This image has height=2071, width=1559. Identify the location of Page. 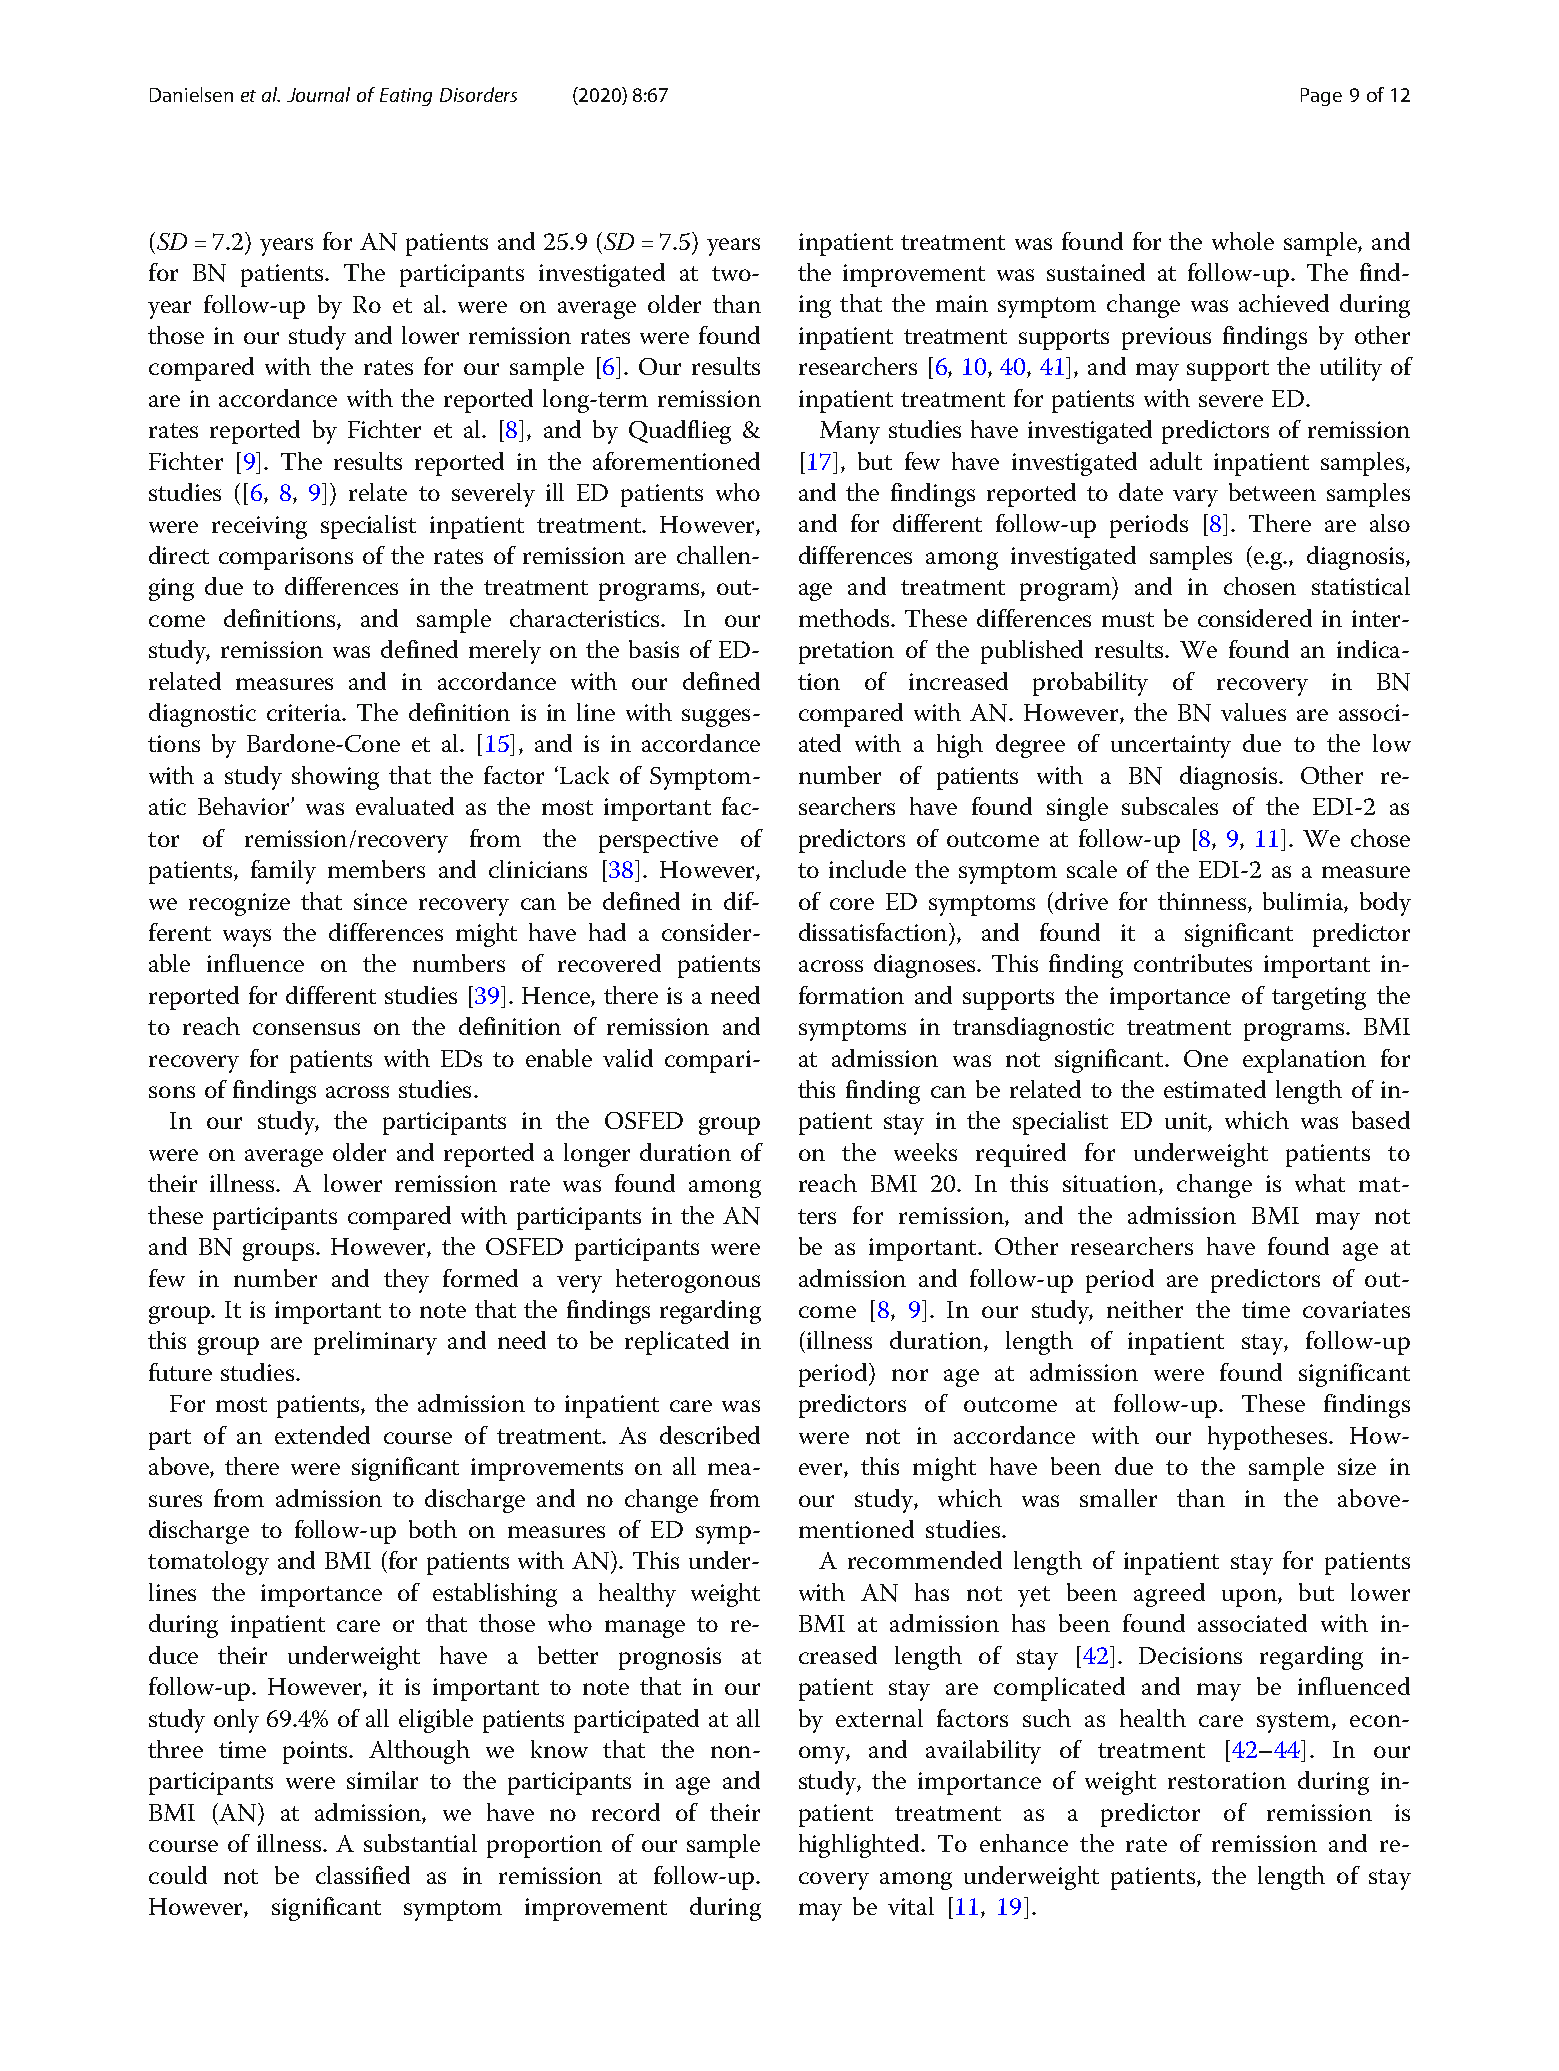
(1321, 97).
